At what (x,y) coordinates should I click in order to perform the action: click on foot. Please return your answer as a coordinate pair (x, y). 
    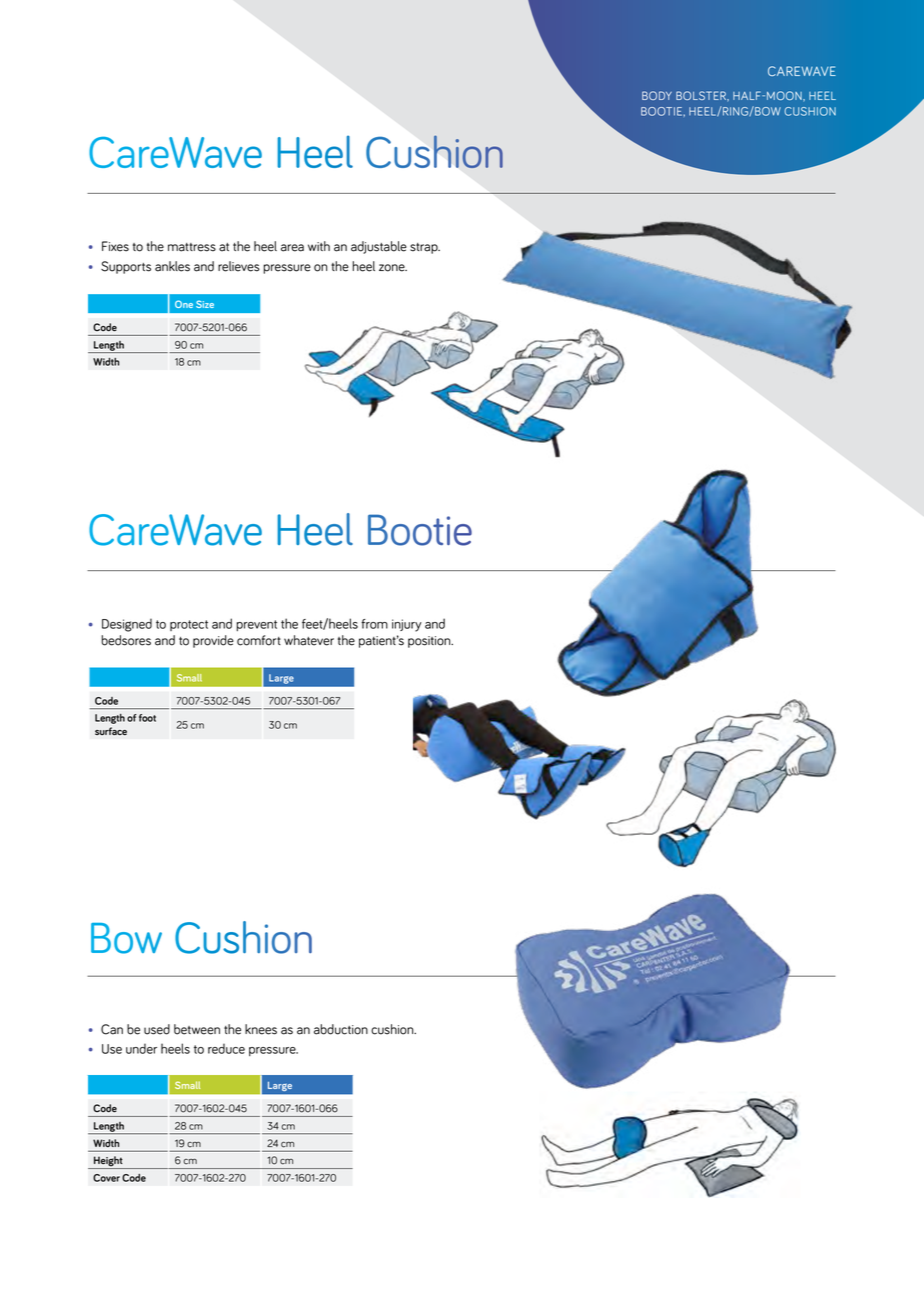
    Looking at the image, I should click on (147, 718).
